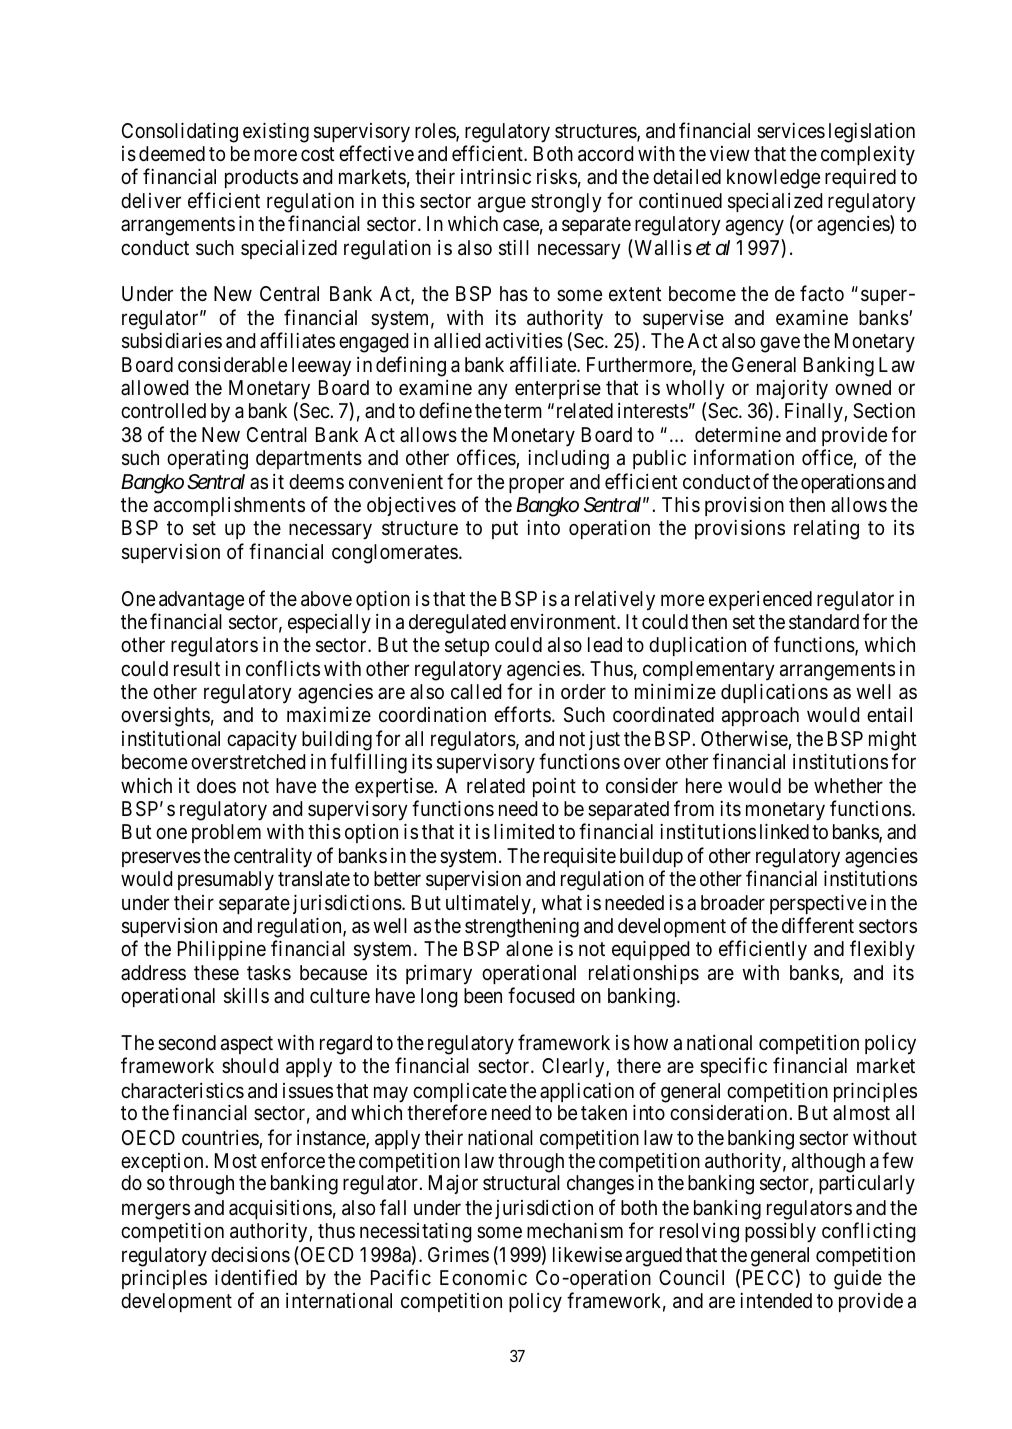 The height and width of the image is (1429, 1012). I want to click on operating, so click(207, 459).
